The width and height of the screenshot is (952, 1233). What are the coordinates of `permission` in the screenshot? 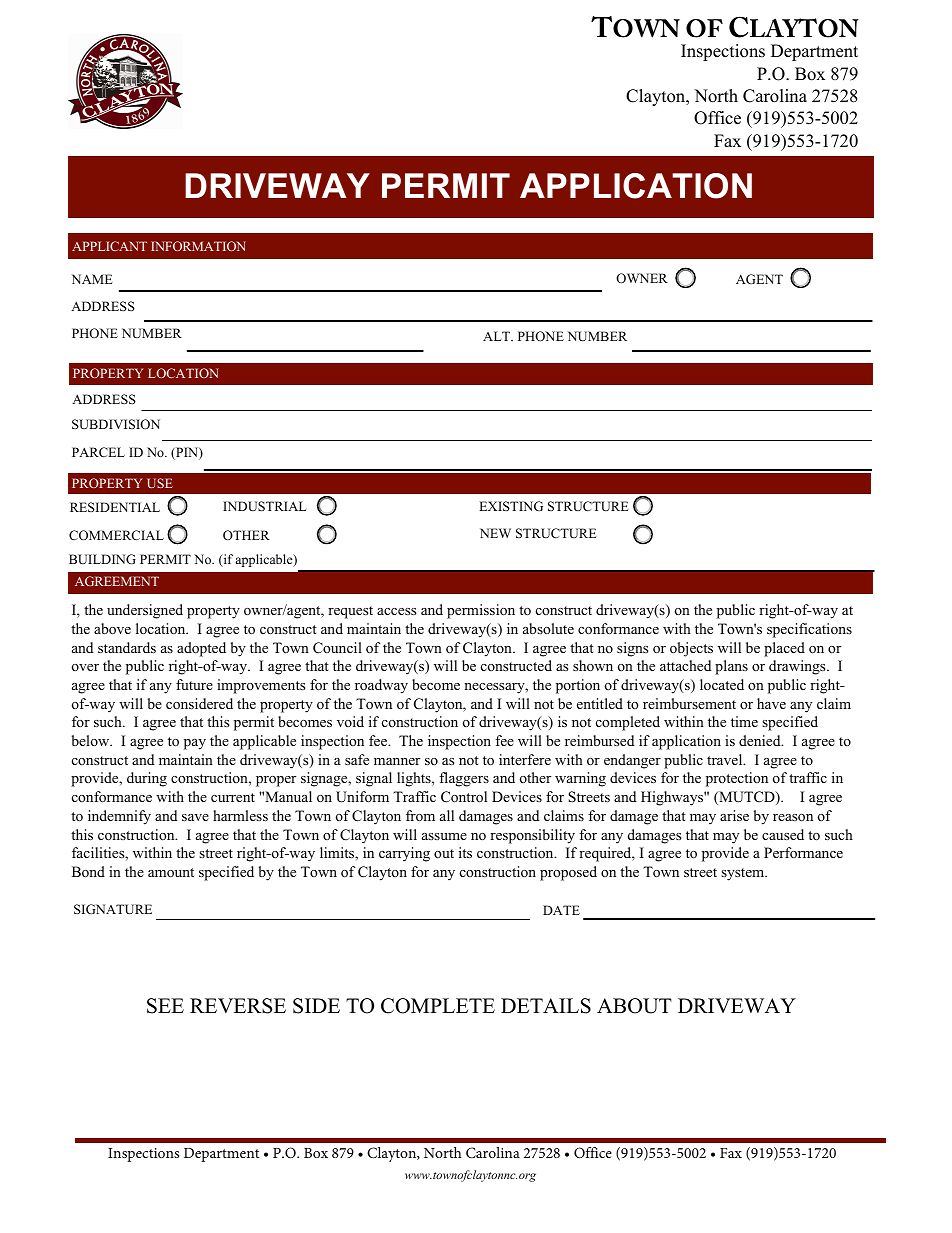 It's located at (481, 611).
